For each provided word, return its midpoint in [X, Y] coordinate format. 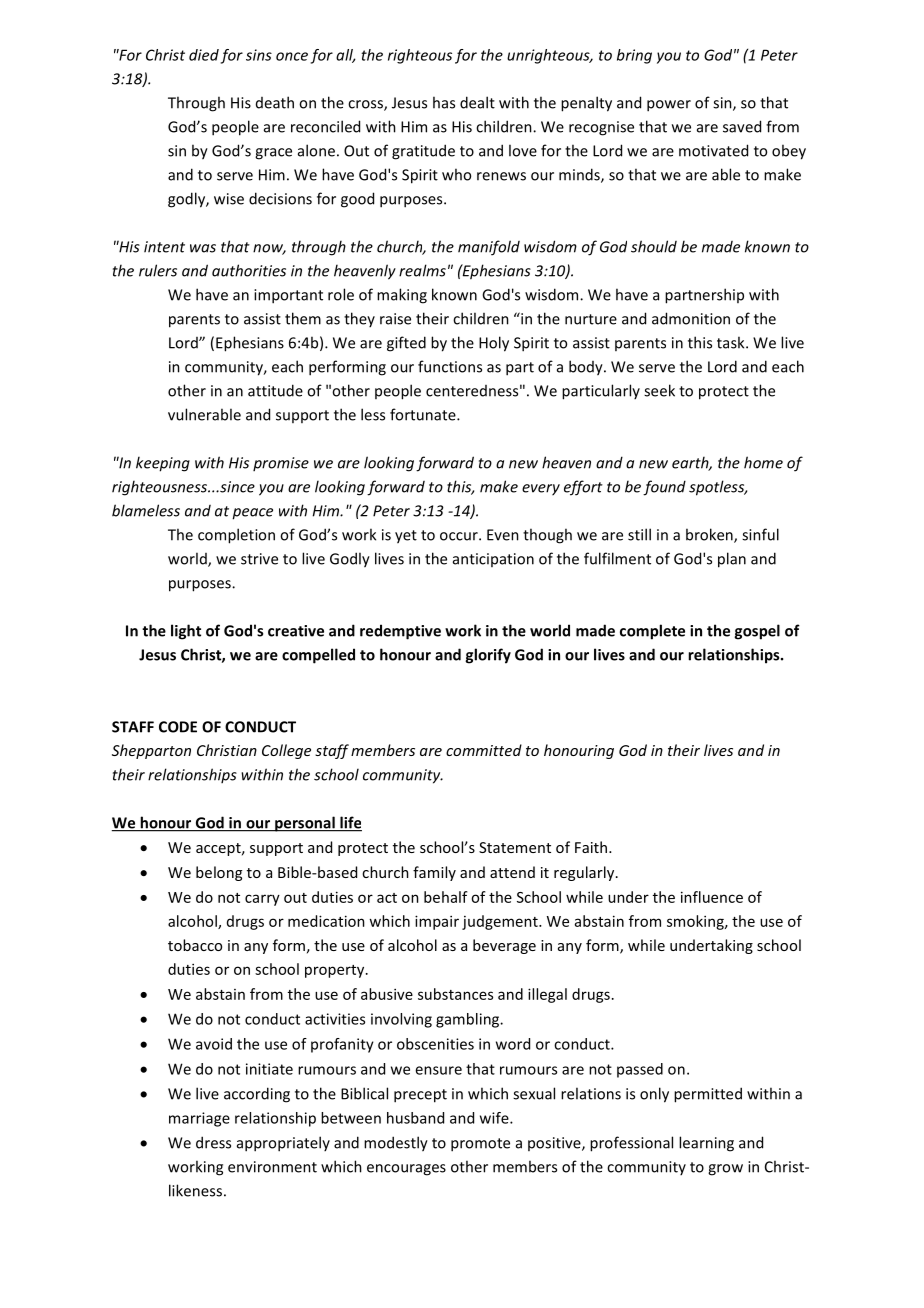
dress [213, 1142]
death [275, 102]
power [669, 106]
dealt [477, 102]
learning [706, 1144]
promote [480, 1145]
